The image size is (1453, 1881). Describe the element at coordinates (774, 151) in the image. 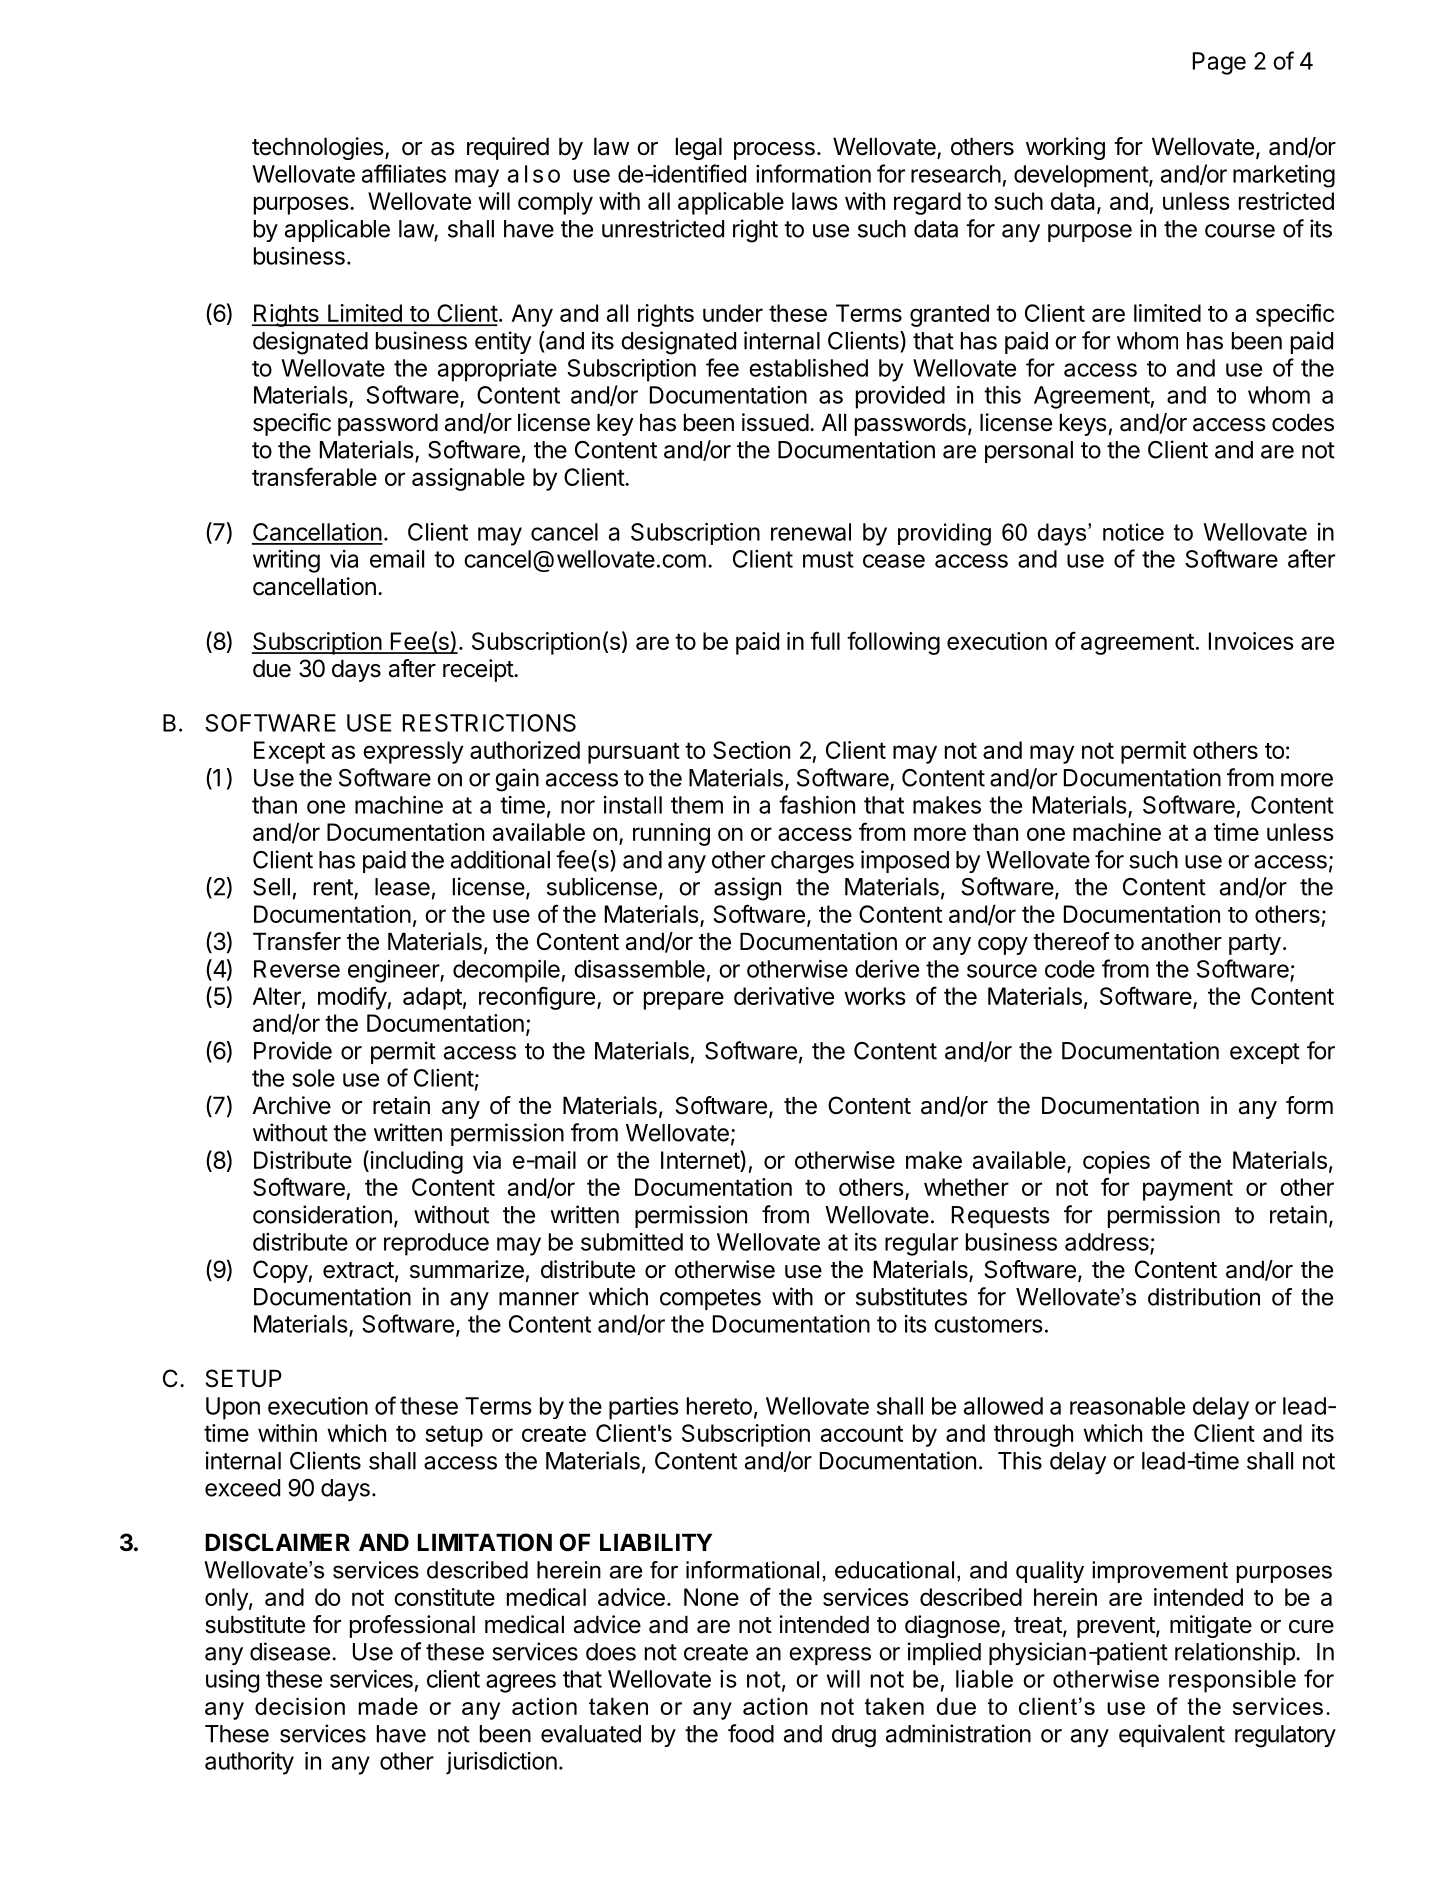

I see `process` at that location.
